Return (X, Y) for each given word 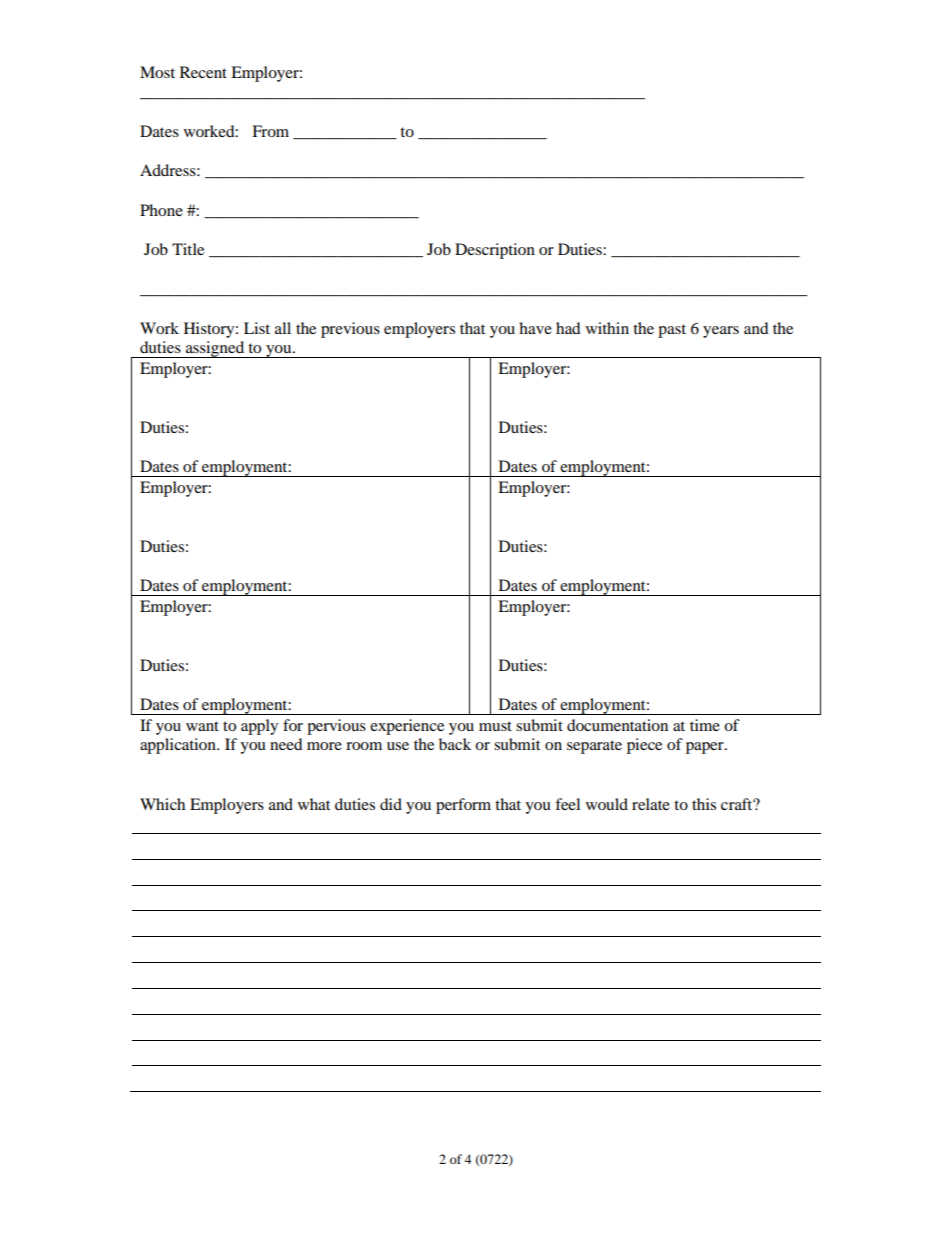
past (672, 331)
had (568, 328)
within (607, 328)
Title (188, 249)
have (535, 328)
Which (162, 804)
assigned (215, 349)
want (202, 726)
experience (407, 727)
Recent (203, 72)
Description (495, 251)
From (270, 131)
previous (350, 330)
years (721, 332)
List (257, 328)
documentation (617, 725)
